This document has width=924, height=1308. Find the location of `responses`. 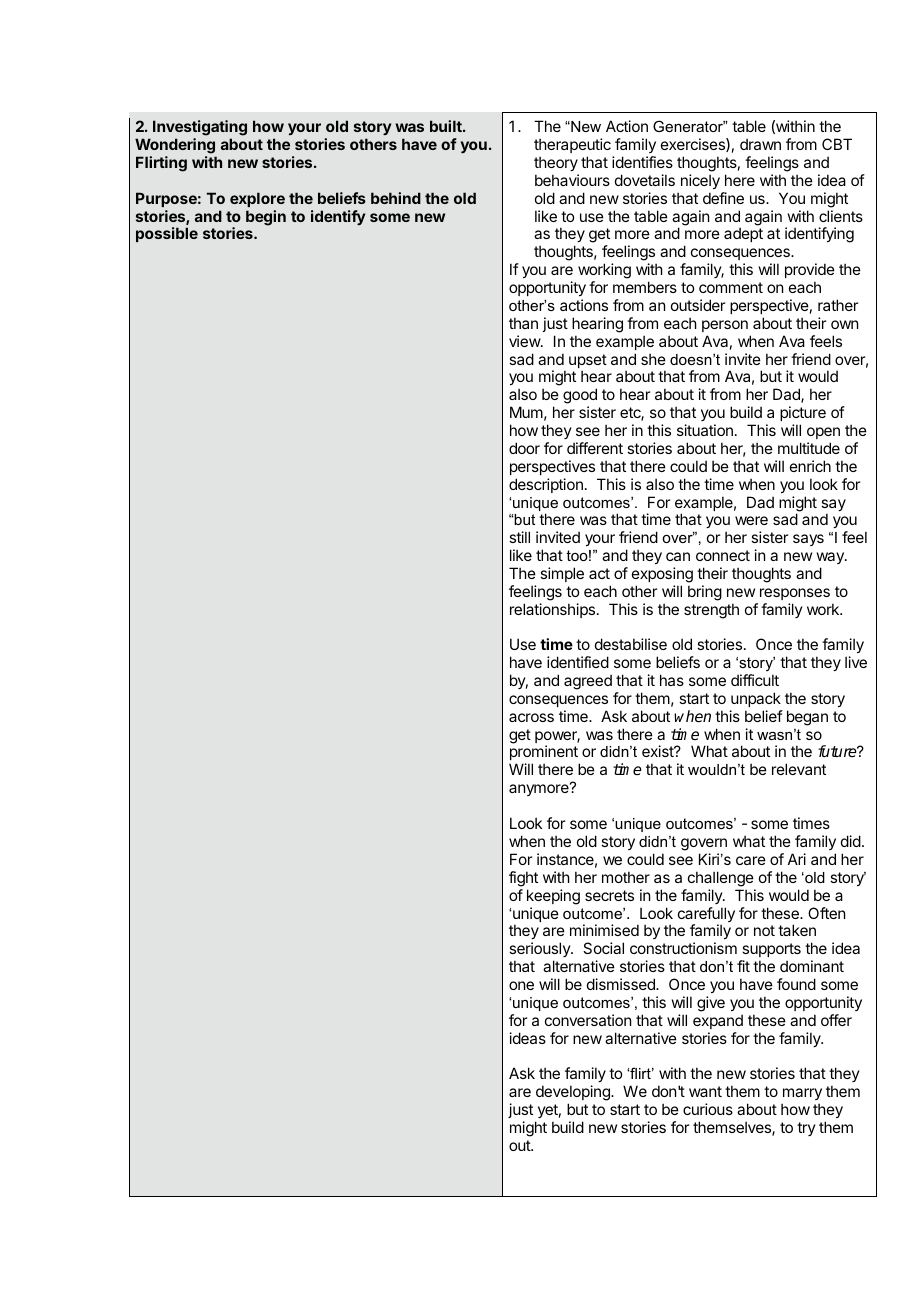

responses is located at coordinates (795, 594).
